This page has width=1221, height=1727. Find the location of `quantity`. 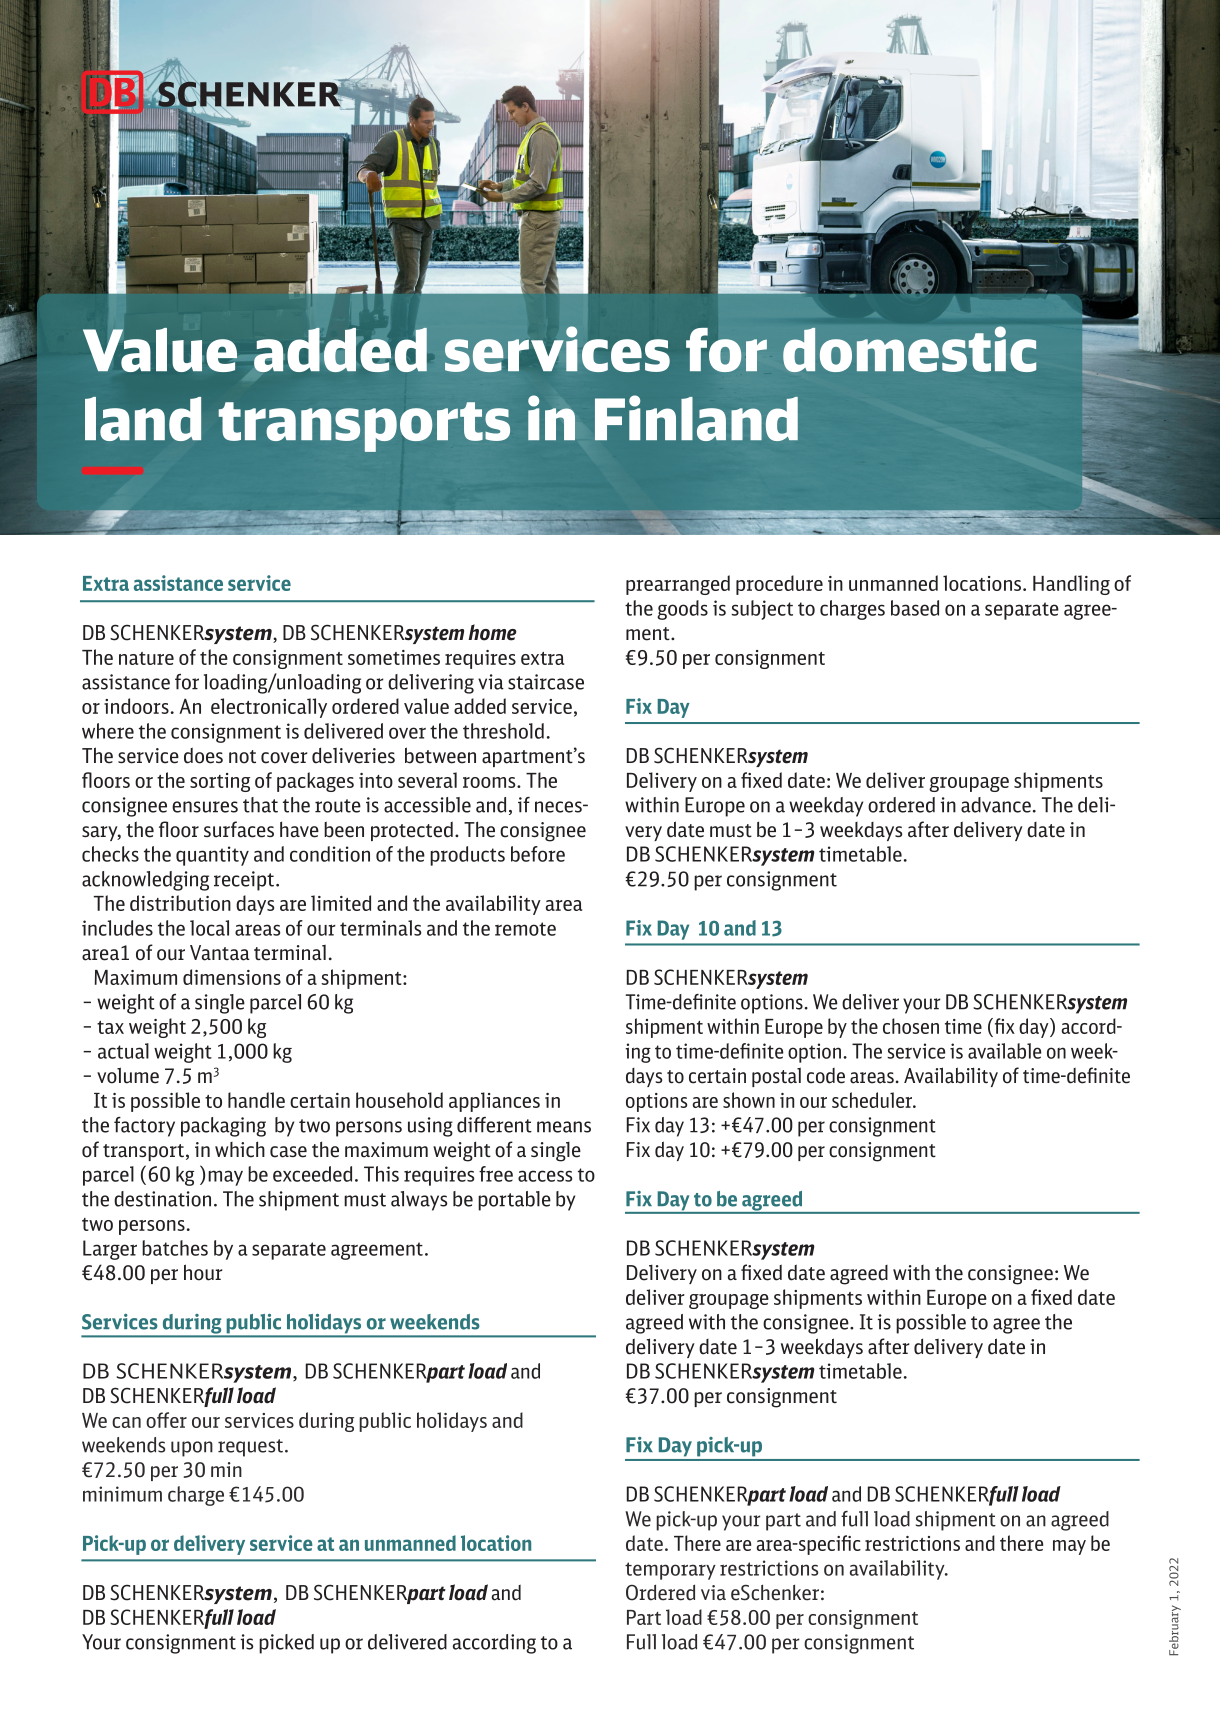

quantity is located at coordinates (212, 856).
